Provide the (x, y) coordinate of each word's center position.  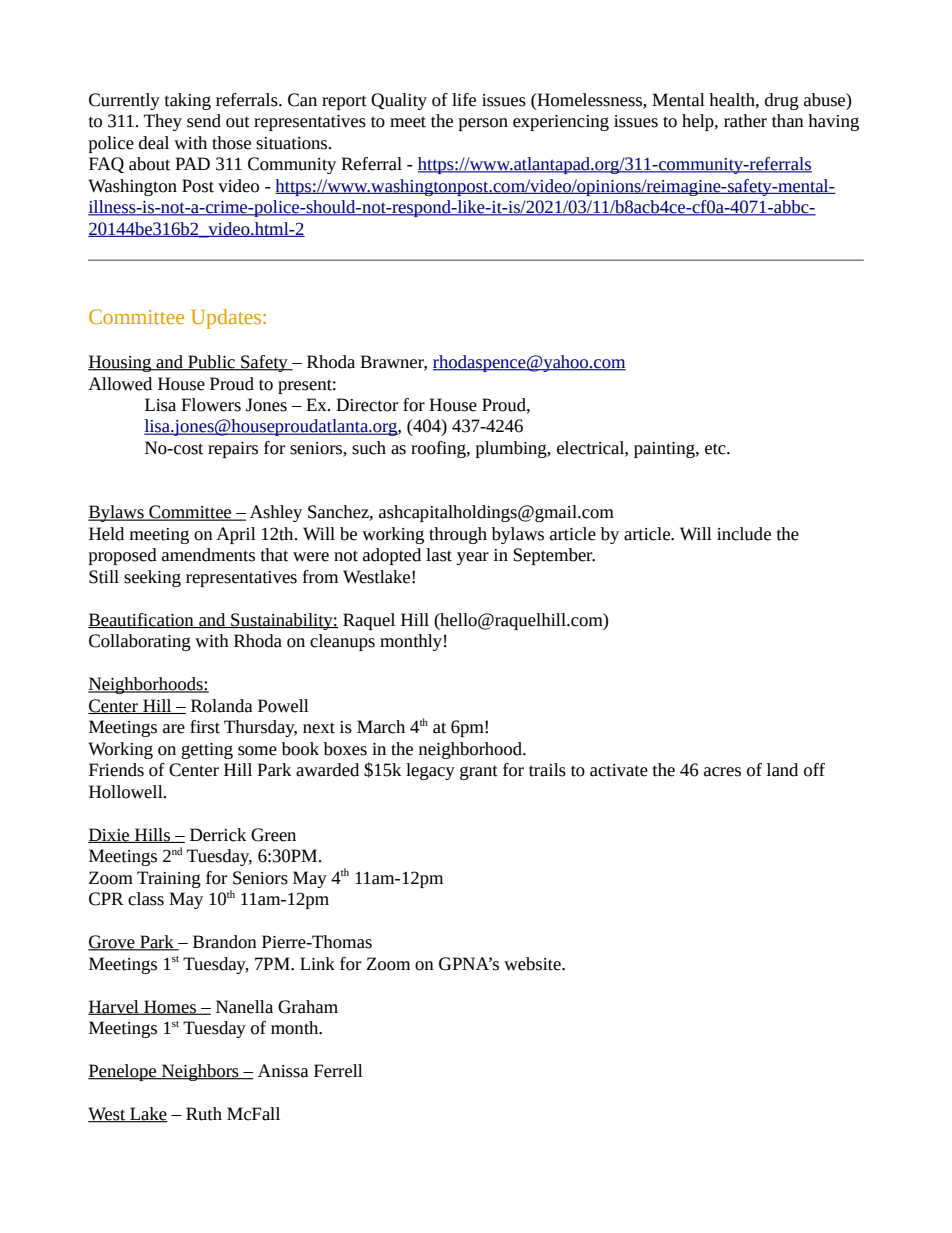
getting (207, 751)
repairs (233, 450)
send (204, 121)
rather (745, 121)
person (483, 124)
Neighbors (200, 1072)
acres (722, 772)
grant (479, 772)
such (369, 448)
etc (716, 449)
